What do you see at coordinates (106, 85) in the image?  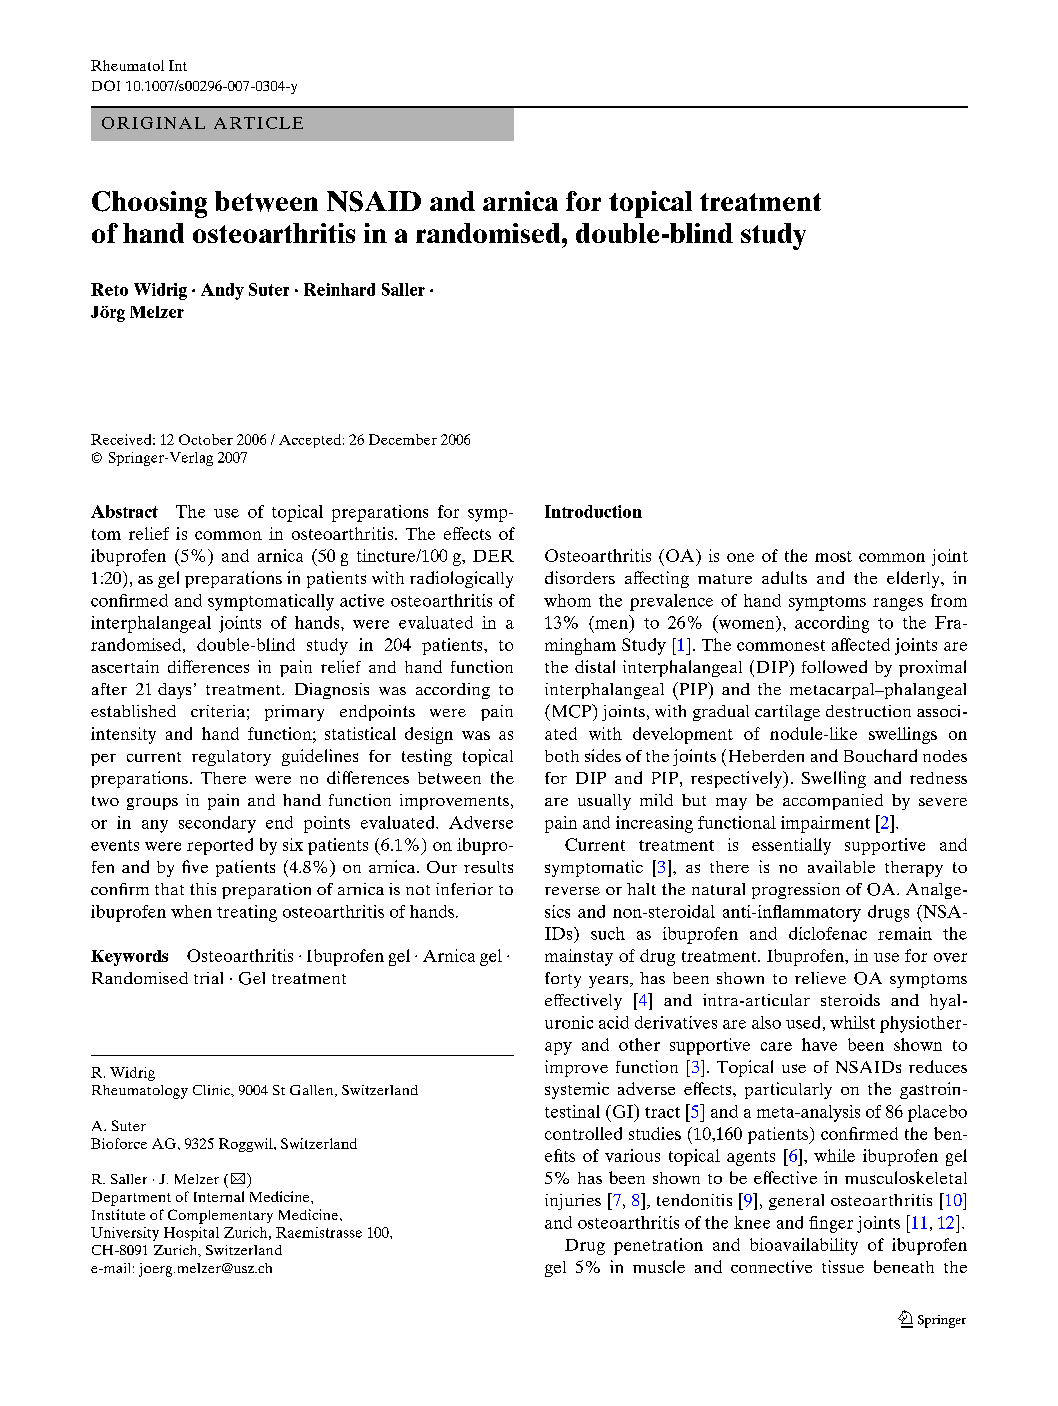 I see `DOI` at bounding box center [106, 85].
